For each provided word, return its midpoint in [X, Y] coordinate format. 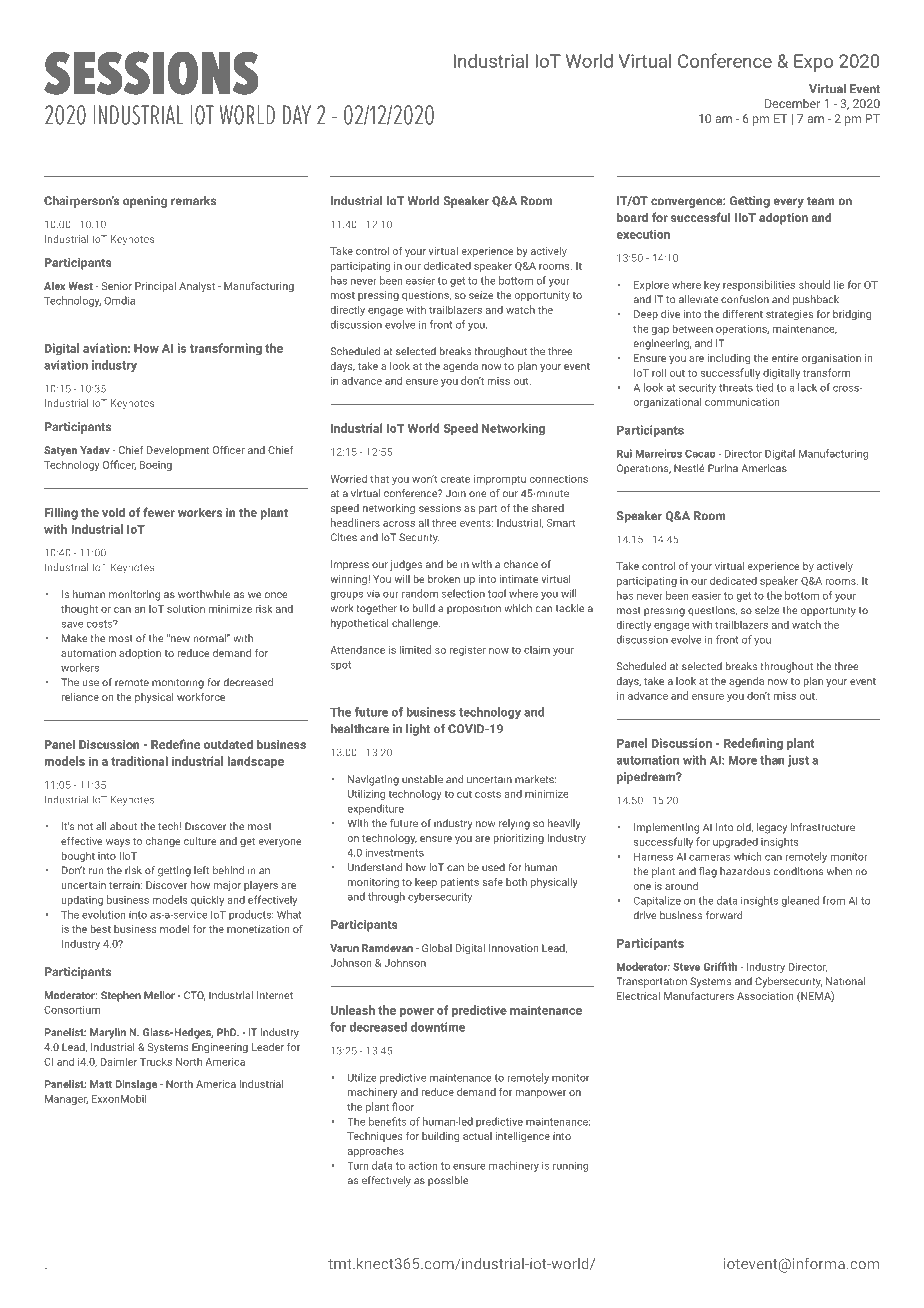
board [632, 217]
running [570, 1167]
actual [477, 1136]
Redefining [753, 744]
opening [145, 202]
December [792, 103]
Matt [101, 1084]
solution [186, 608]
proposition [474, 609]
